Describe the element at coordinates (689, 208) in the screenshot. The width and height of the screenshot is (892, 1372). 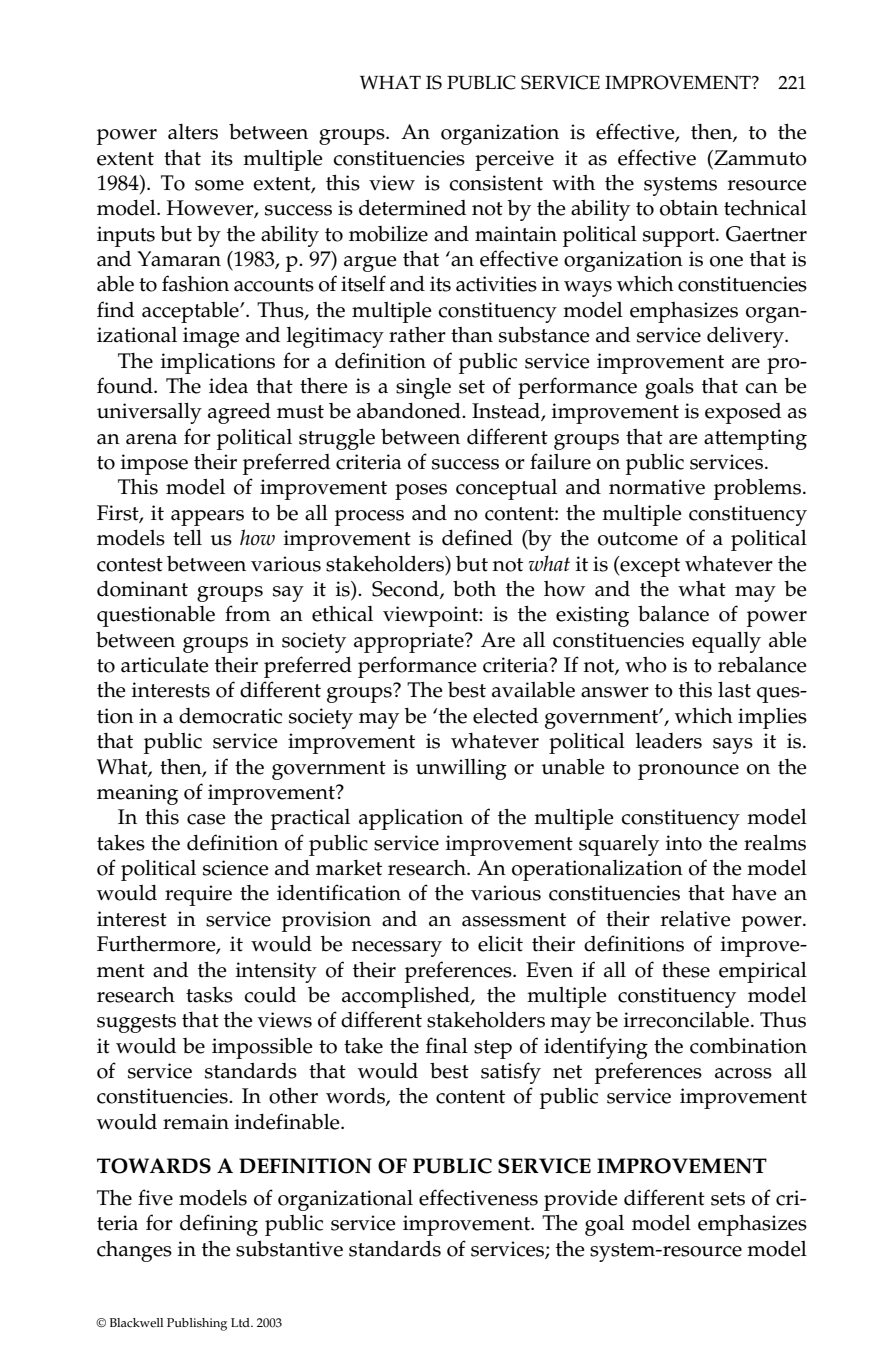
I see `obtain` at that location.
